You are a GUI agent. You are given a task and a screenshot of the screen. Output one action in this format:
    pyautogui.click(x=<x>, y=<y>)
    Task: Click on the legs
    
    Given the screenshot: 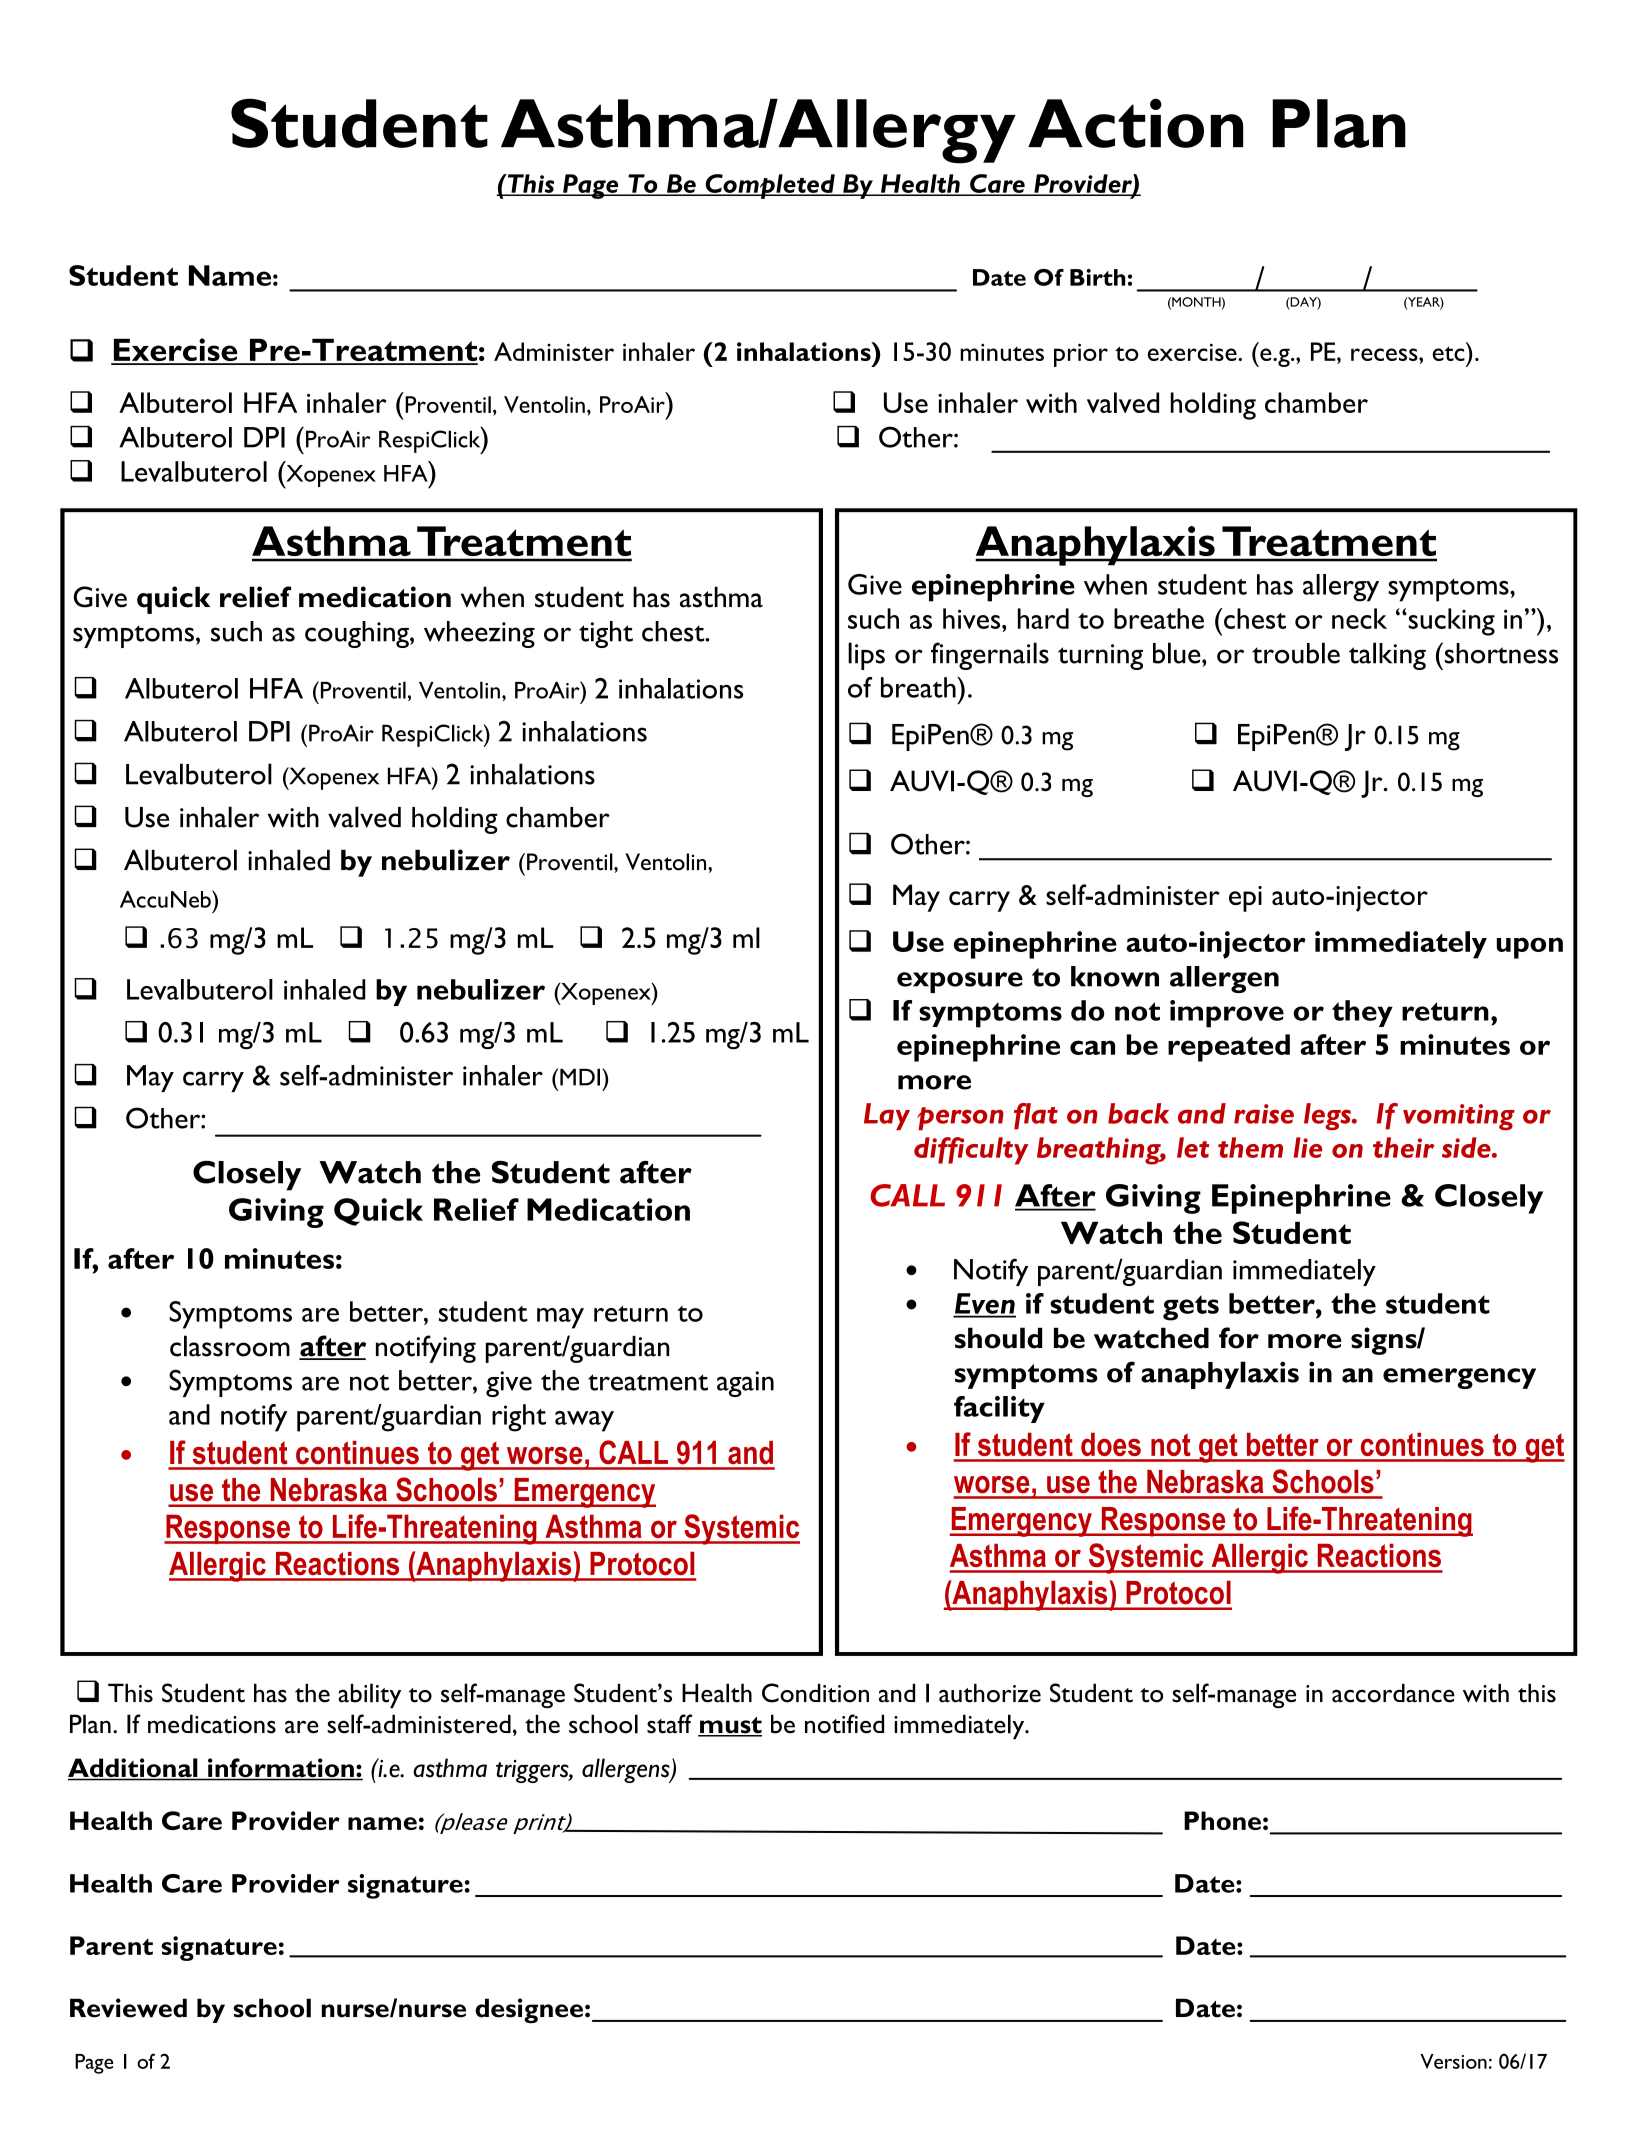 What is the action you would take?
    pyautogui.click(x=1328, y=1116)
